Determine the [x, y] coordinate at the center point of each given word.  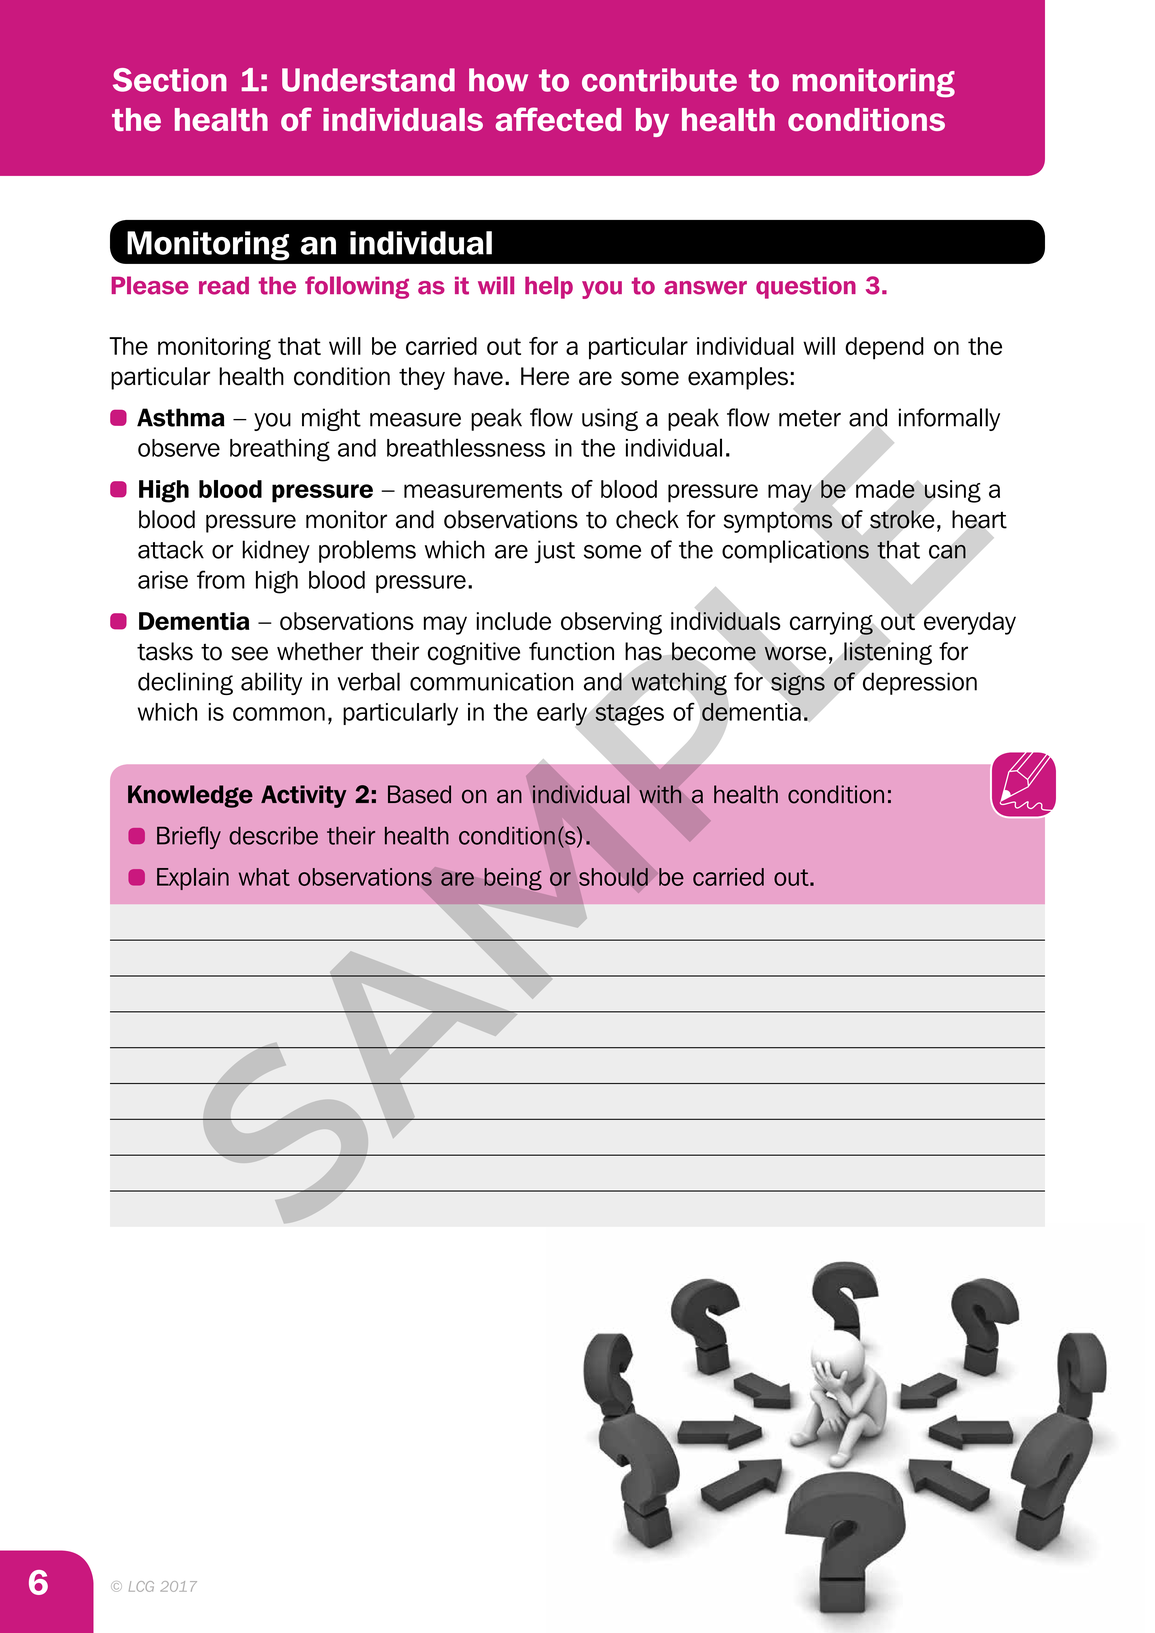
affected [558, 119]
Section [170, 80]
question [806, 287]
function [571, 651]
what [264, 877]
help [549, 287]
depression [920, 683]
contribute [659, 80]
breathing [280, 450]
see [249, 653]
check [647, 519]
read [224, 286]
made [885, 490]
